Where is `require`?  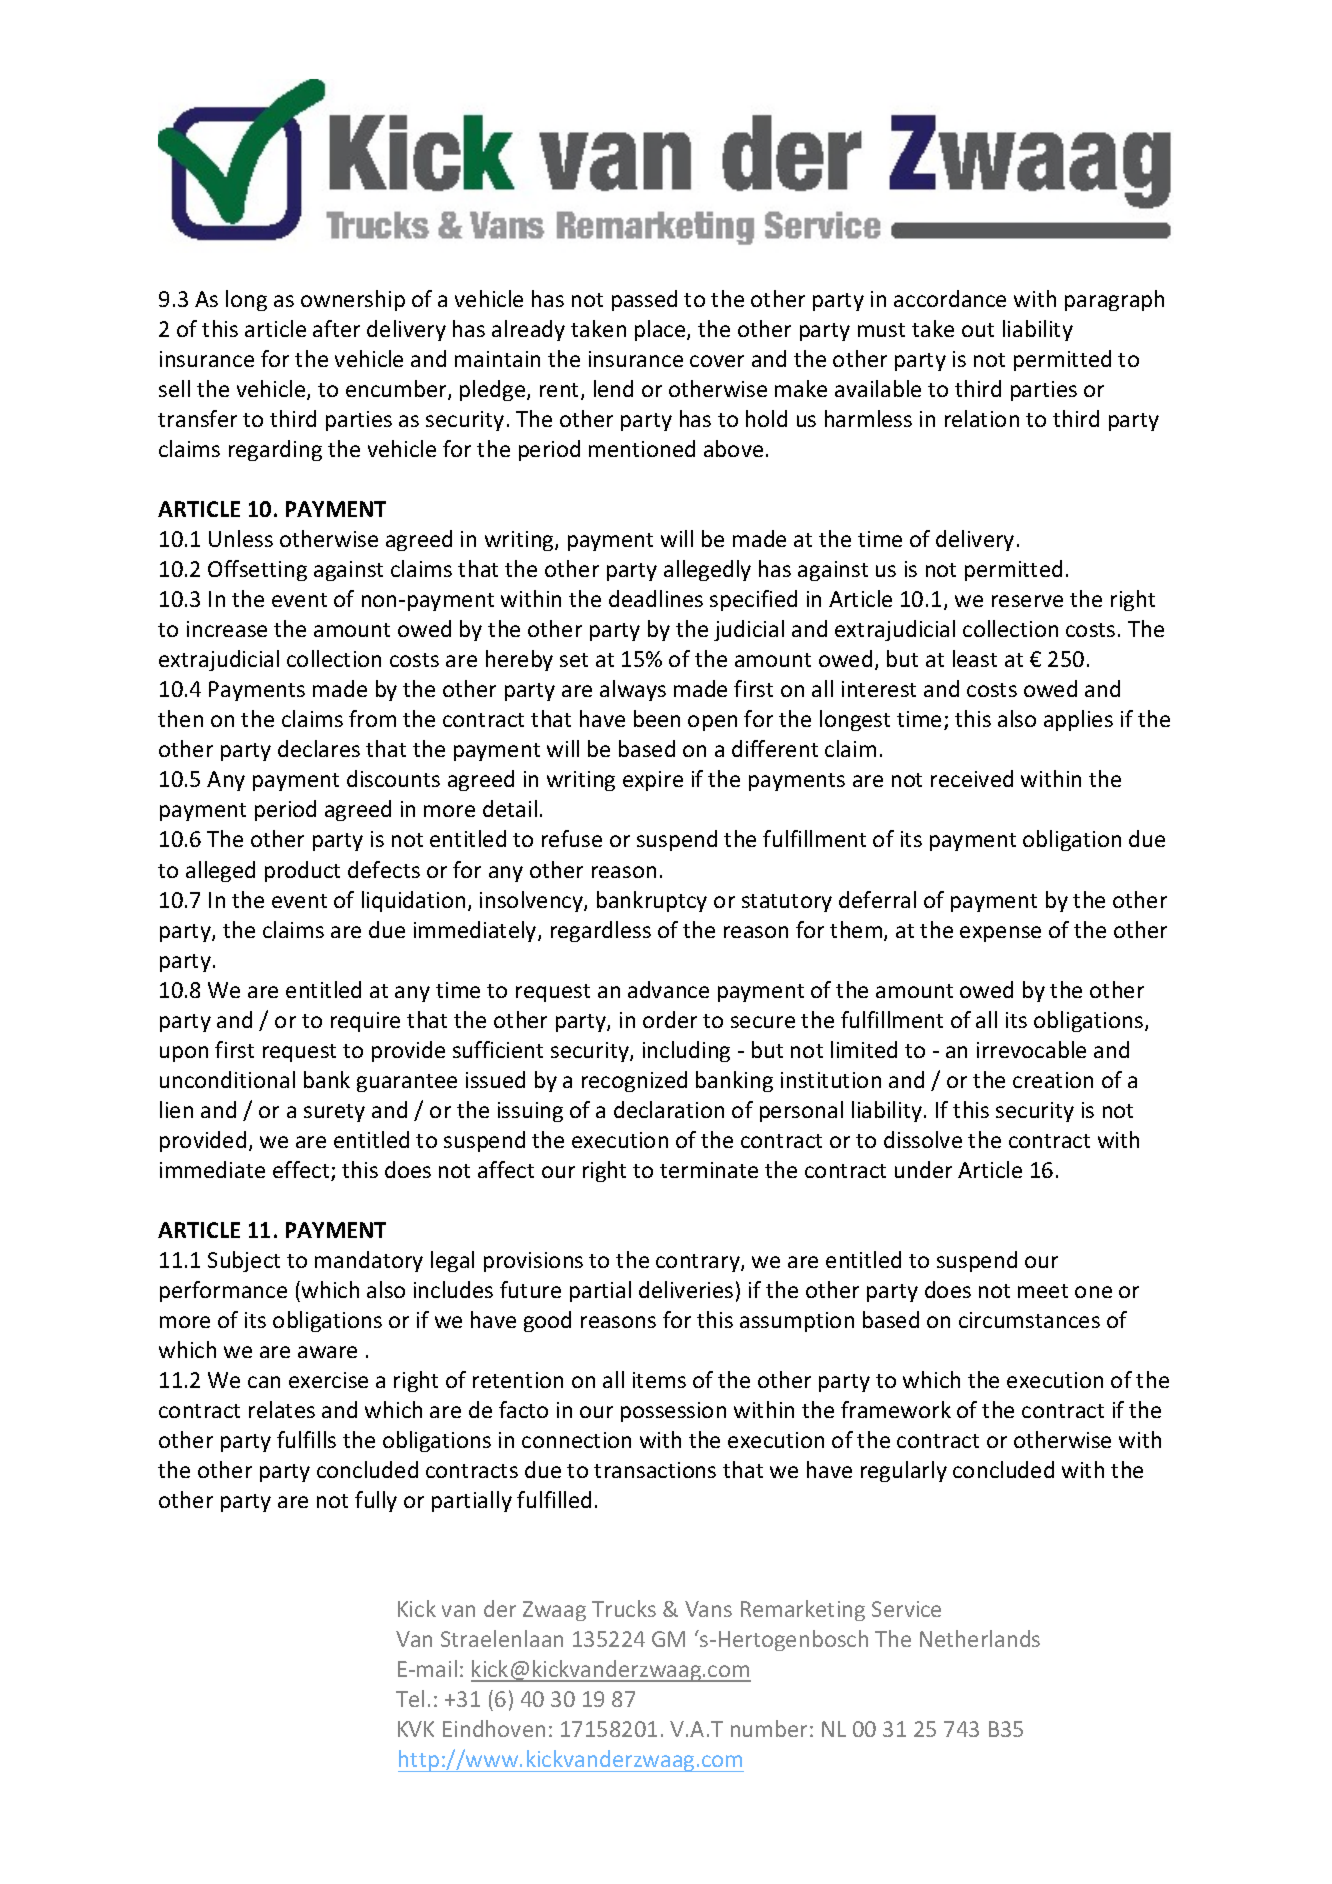
require is located at coordinates (365, 1022).
